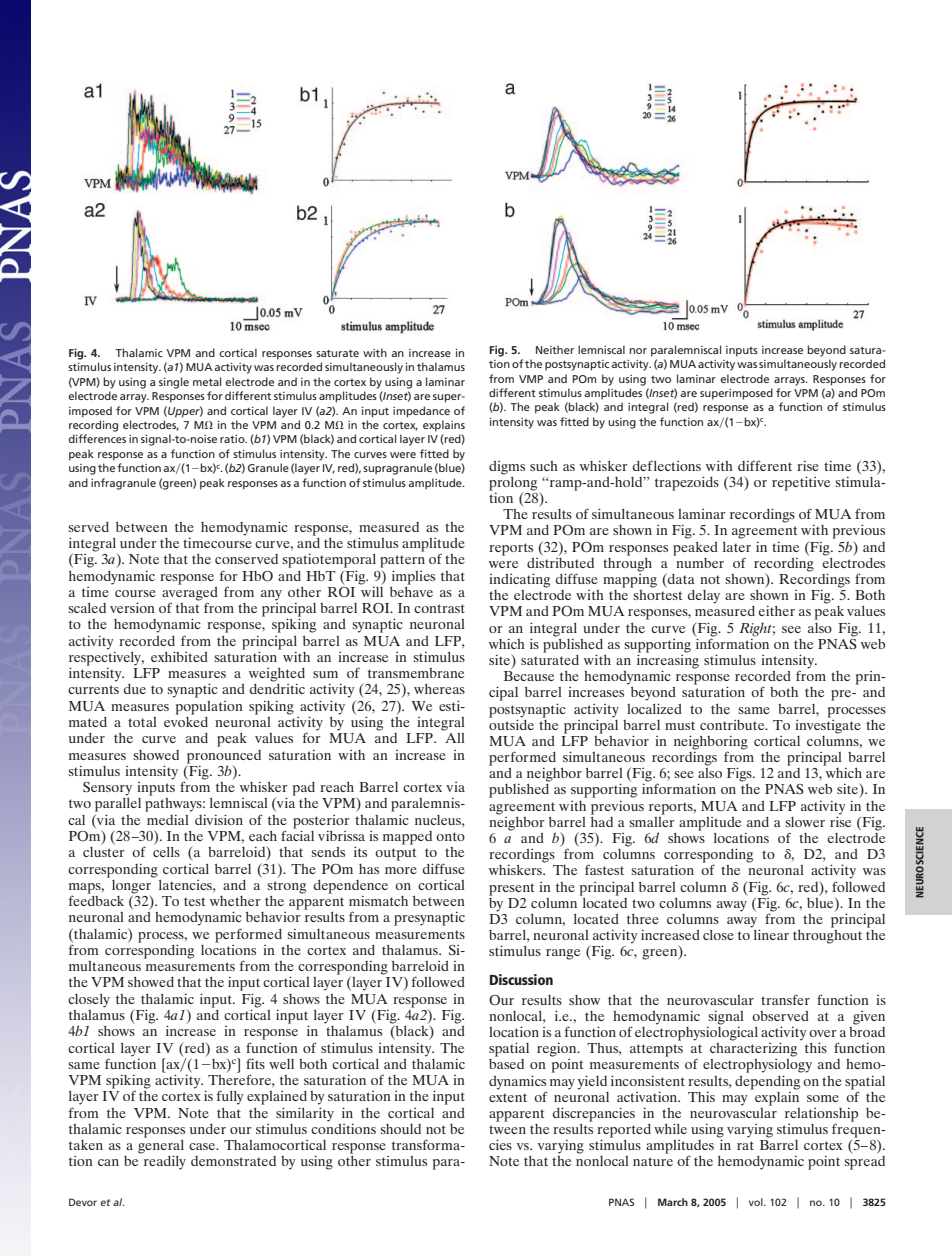 The width and height of the screenshot is (952, 1256). Describe the element at coordinates (174, 383) in the screenshot. I see `single` at that location.
